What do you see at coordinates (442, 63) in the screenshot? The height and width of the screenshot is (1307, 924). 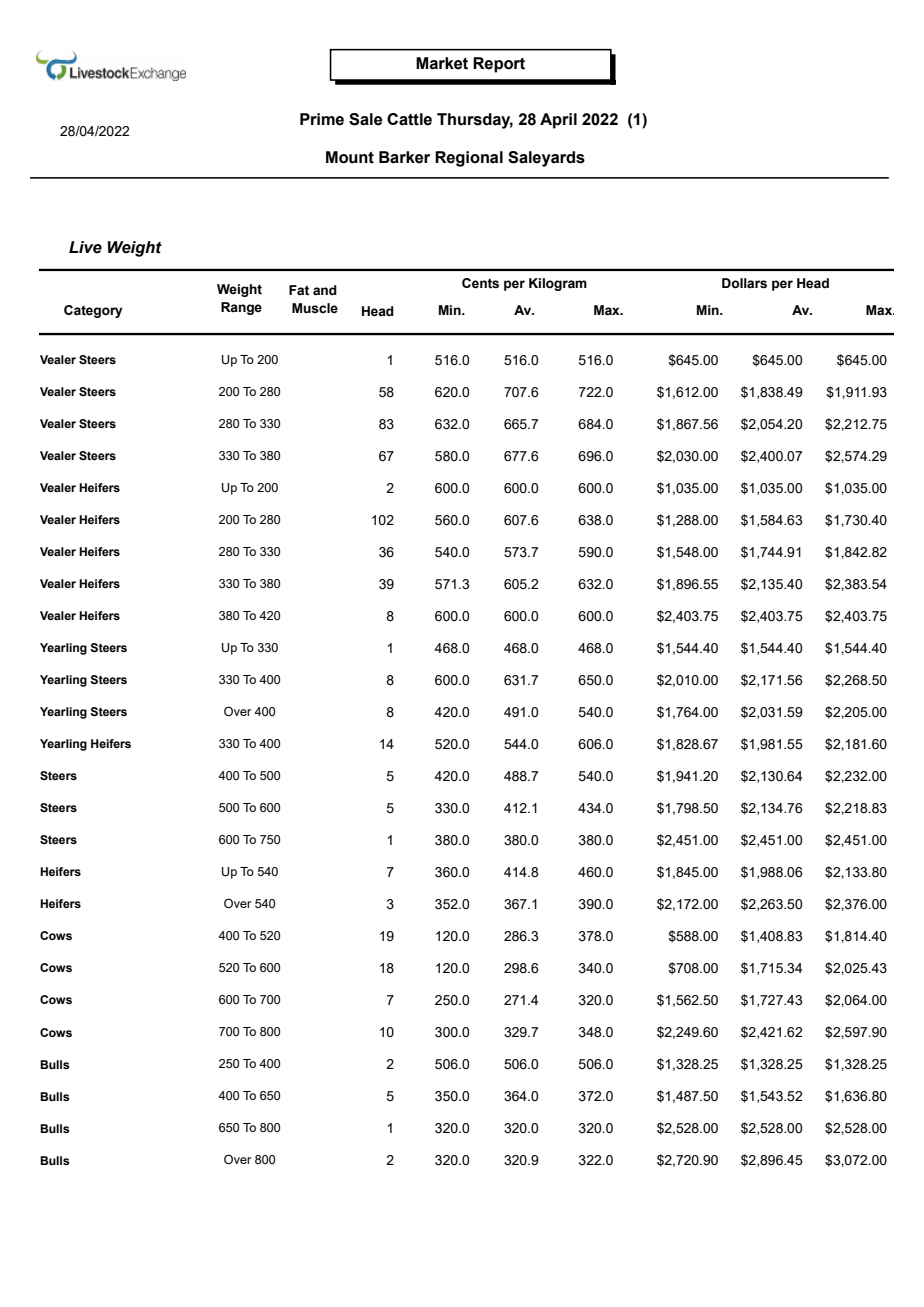 I see `Market` at bounding box center [442, 63].
